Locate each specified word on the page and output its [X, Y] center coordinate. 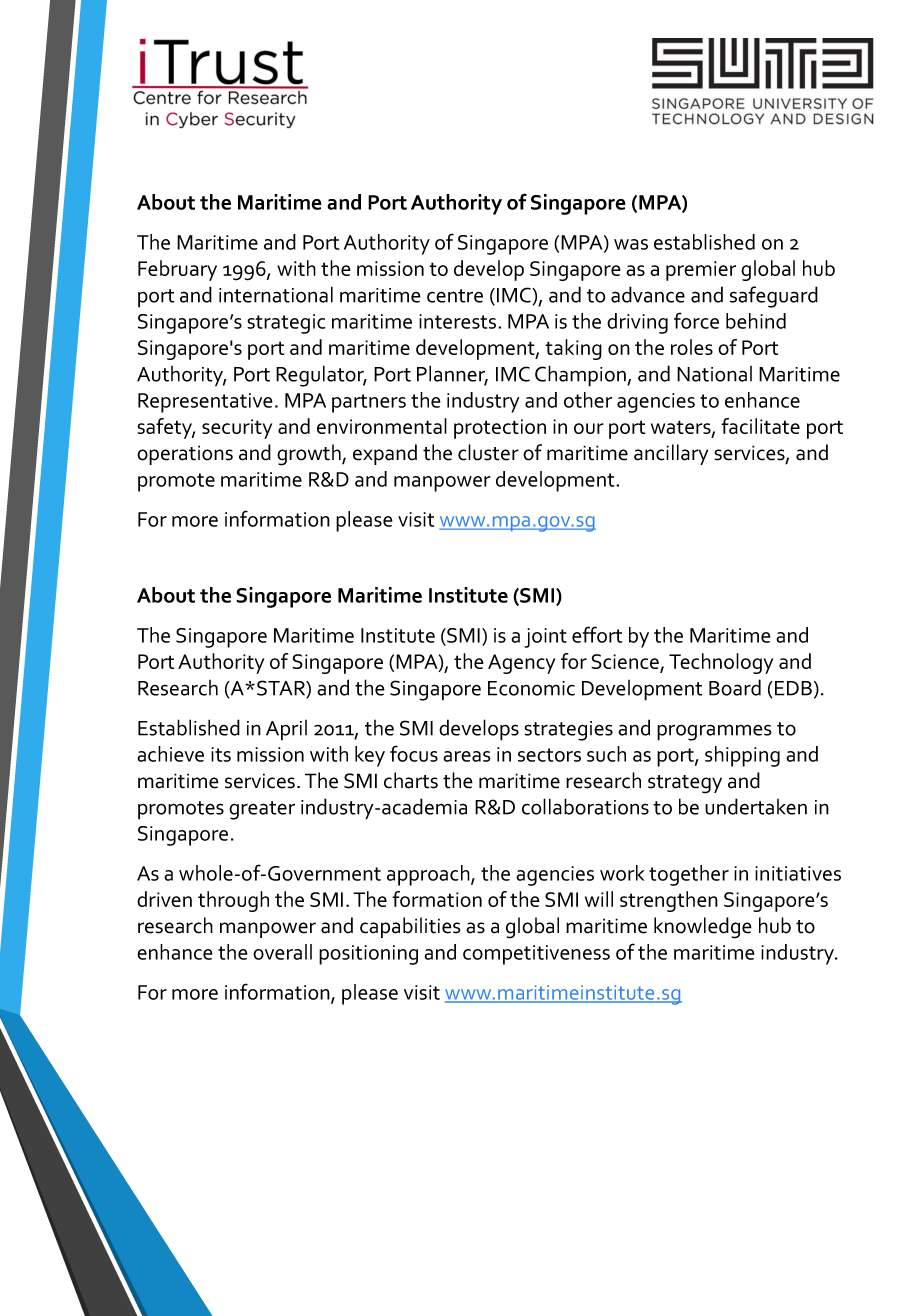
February [177, 270]
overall [282, 952]
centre [455, 296]
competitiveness [536, 955]
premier [701, 271]
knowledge [703, 928]
